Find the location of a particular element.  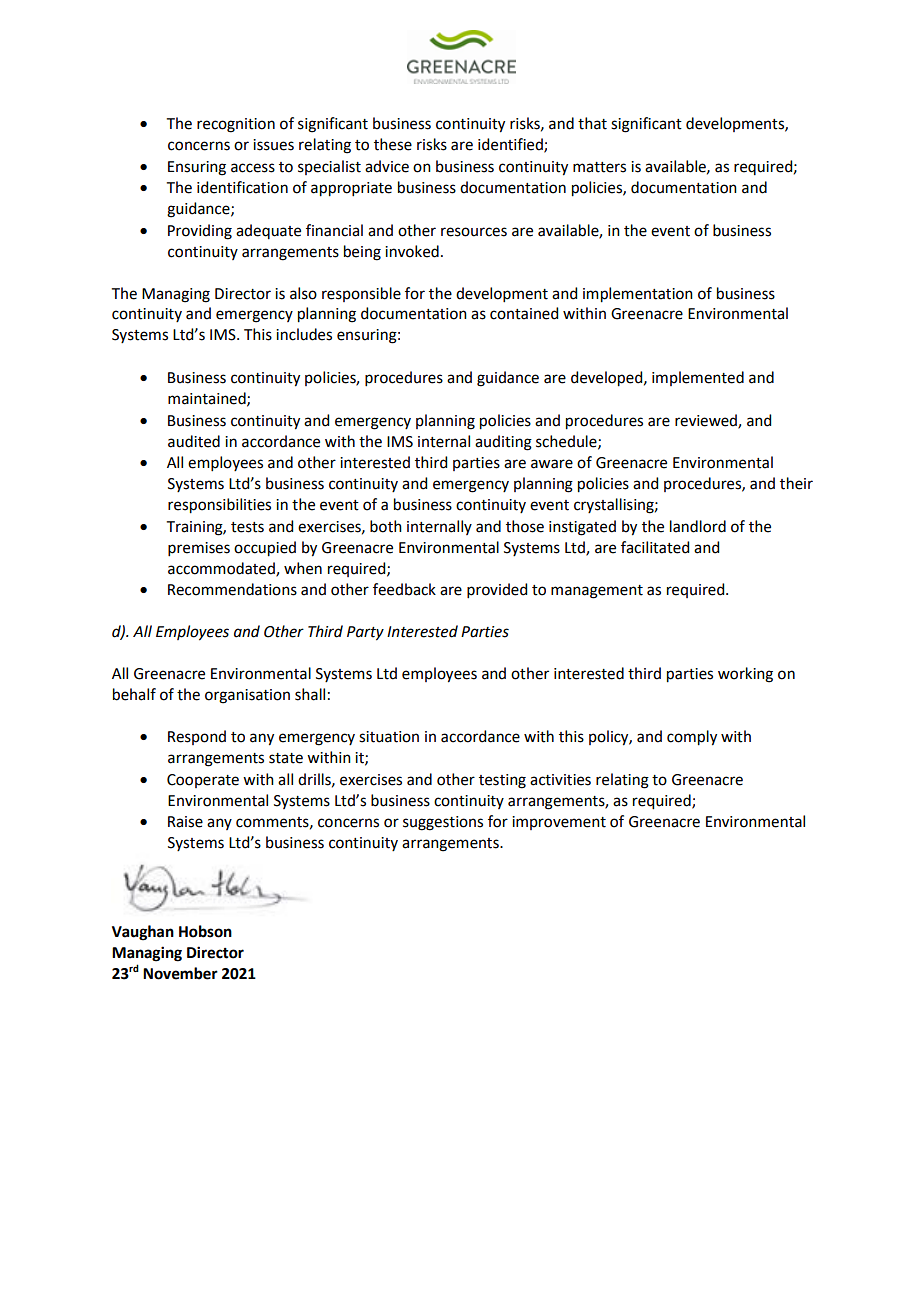

Hobson is located at coordinates (205, 931).
